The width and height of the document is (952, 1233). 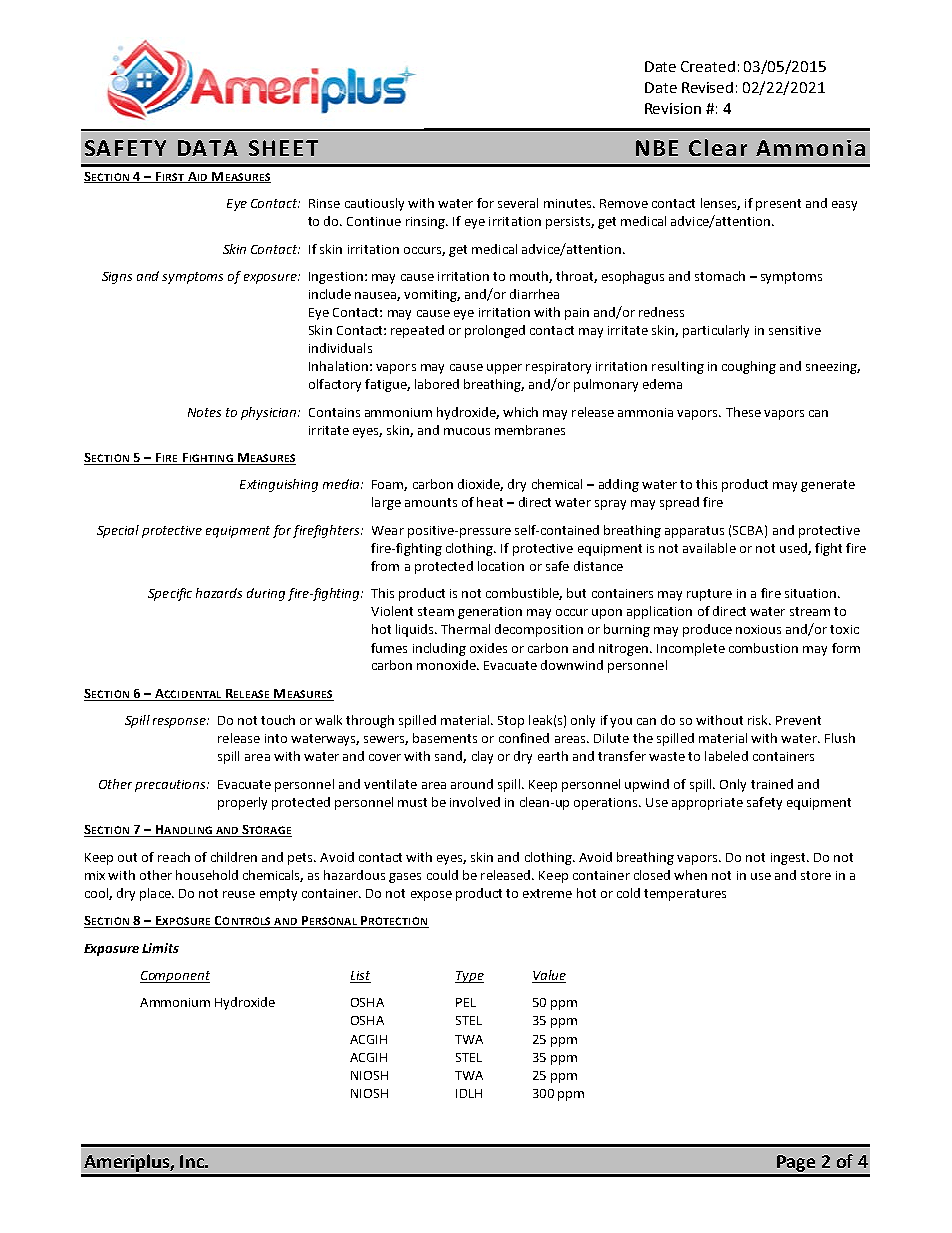 I want to click on Revised, so click(x=707, y=87).
